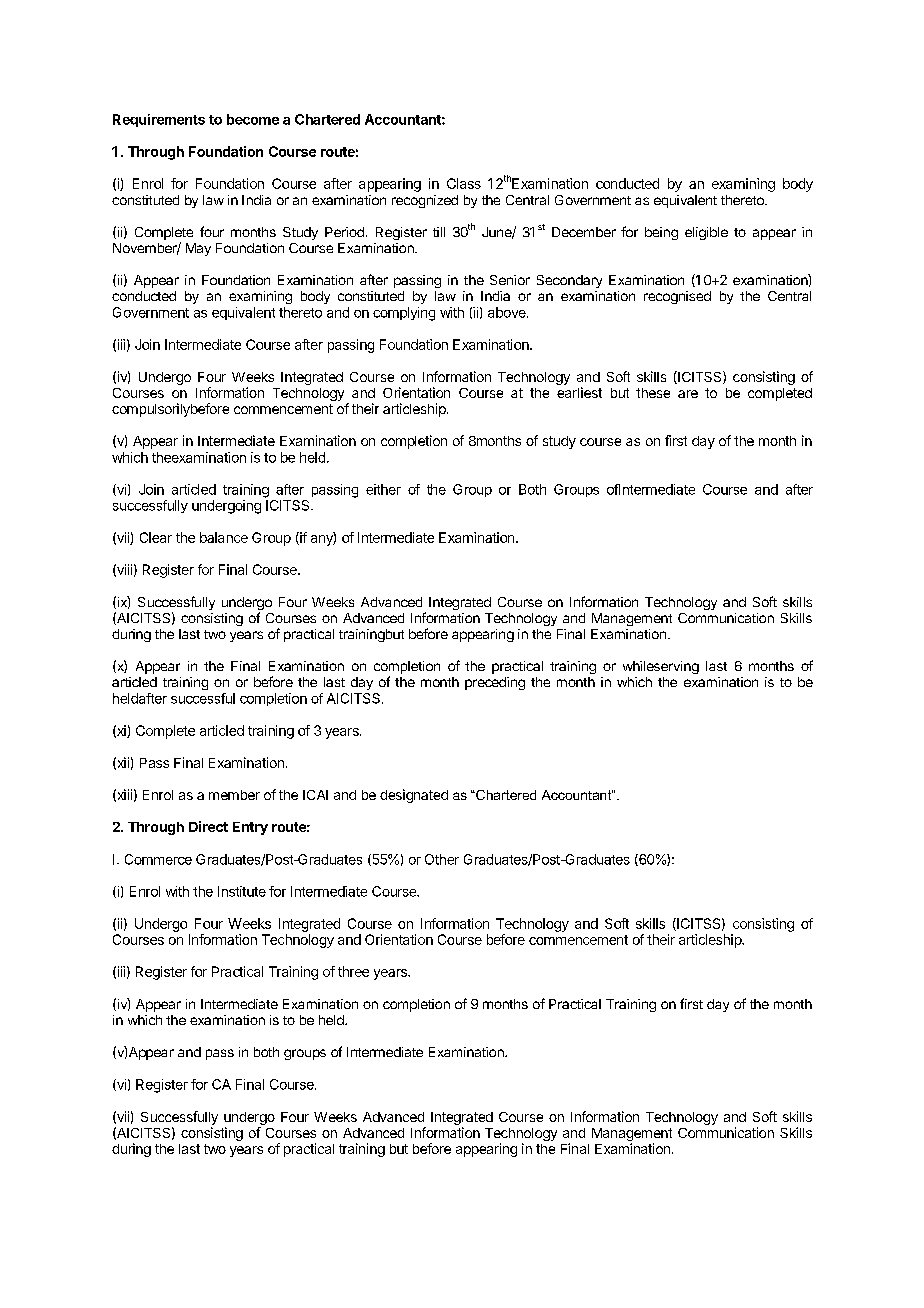  What do you see at coordinates (442, 859) in the screenshot?
I see `Other` at bounding box center [442, 859].
